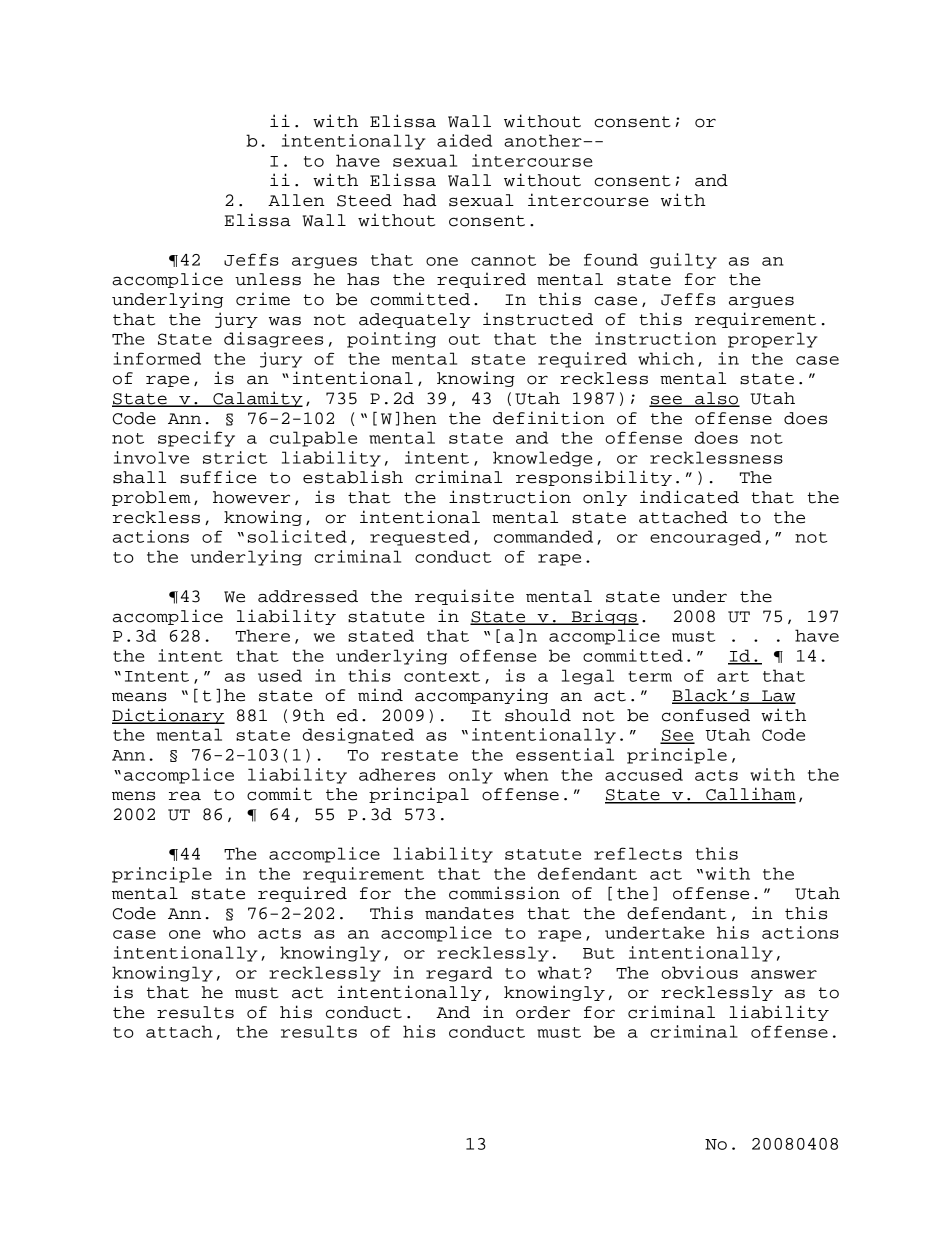  I want to click on specify, so click(196, 439).
